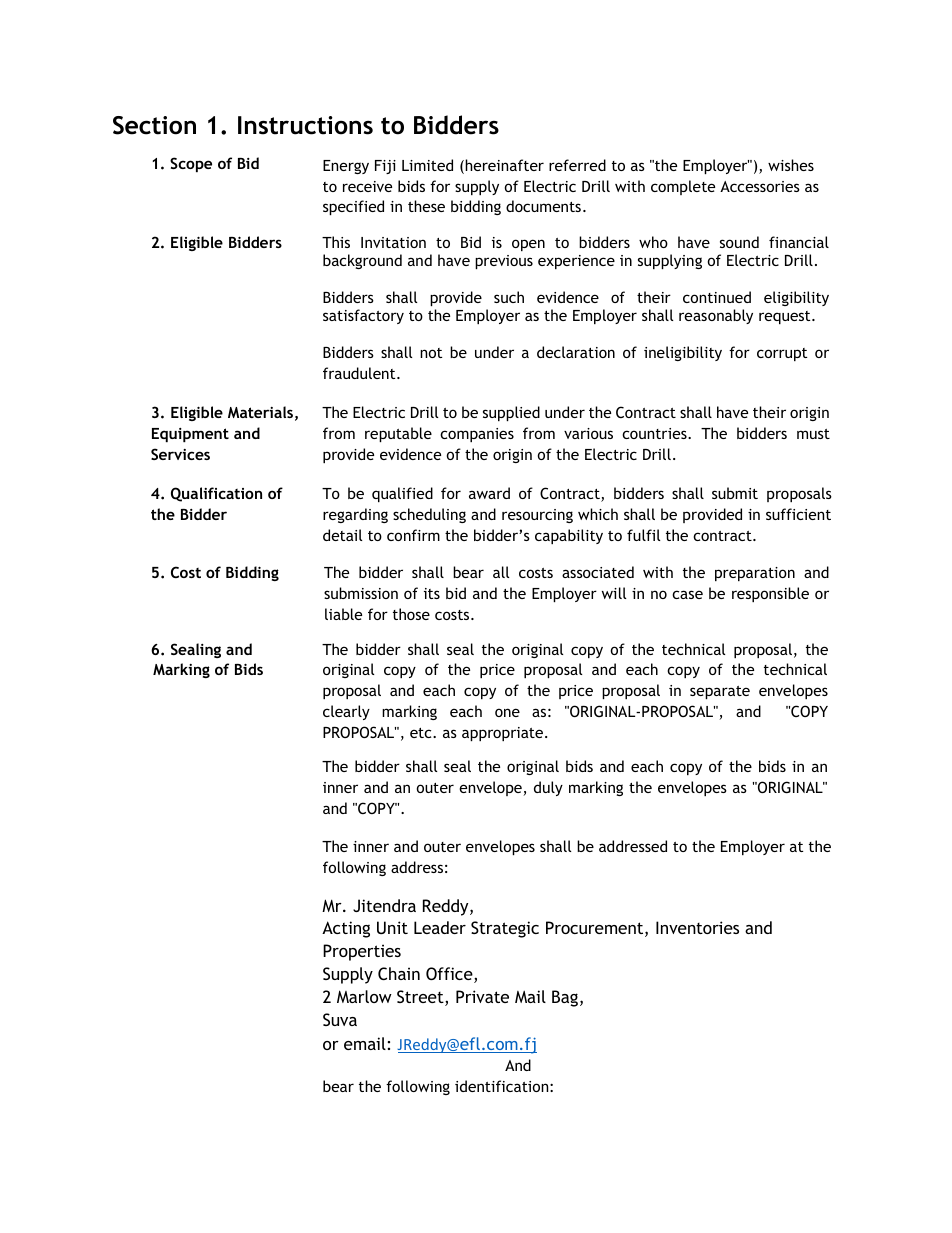  Describe the element at coordinates (477, 435) in the image. I see `companies` at that location.
